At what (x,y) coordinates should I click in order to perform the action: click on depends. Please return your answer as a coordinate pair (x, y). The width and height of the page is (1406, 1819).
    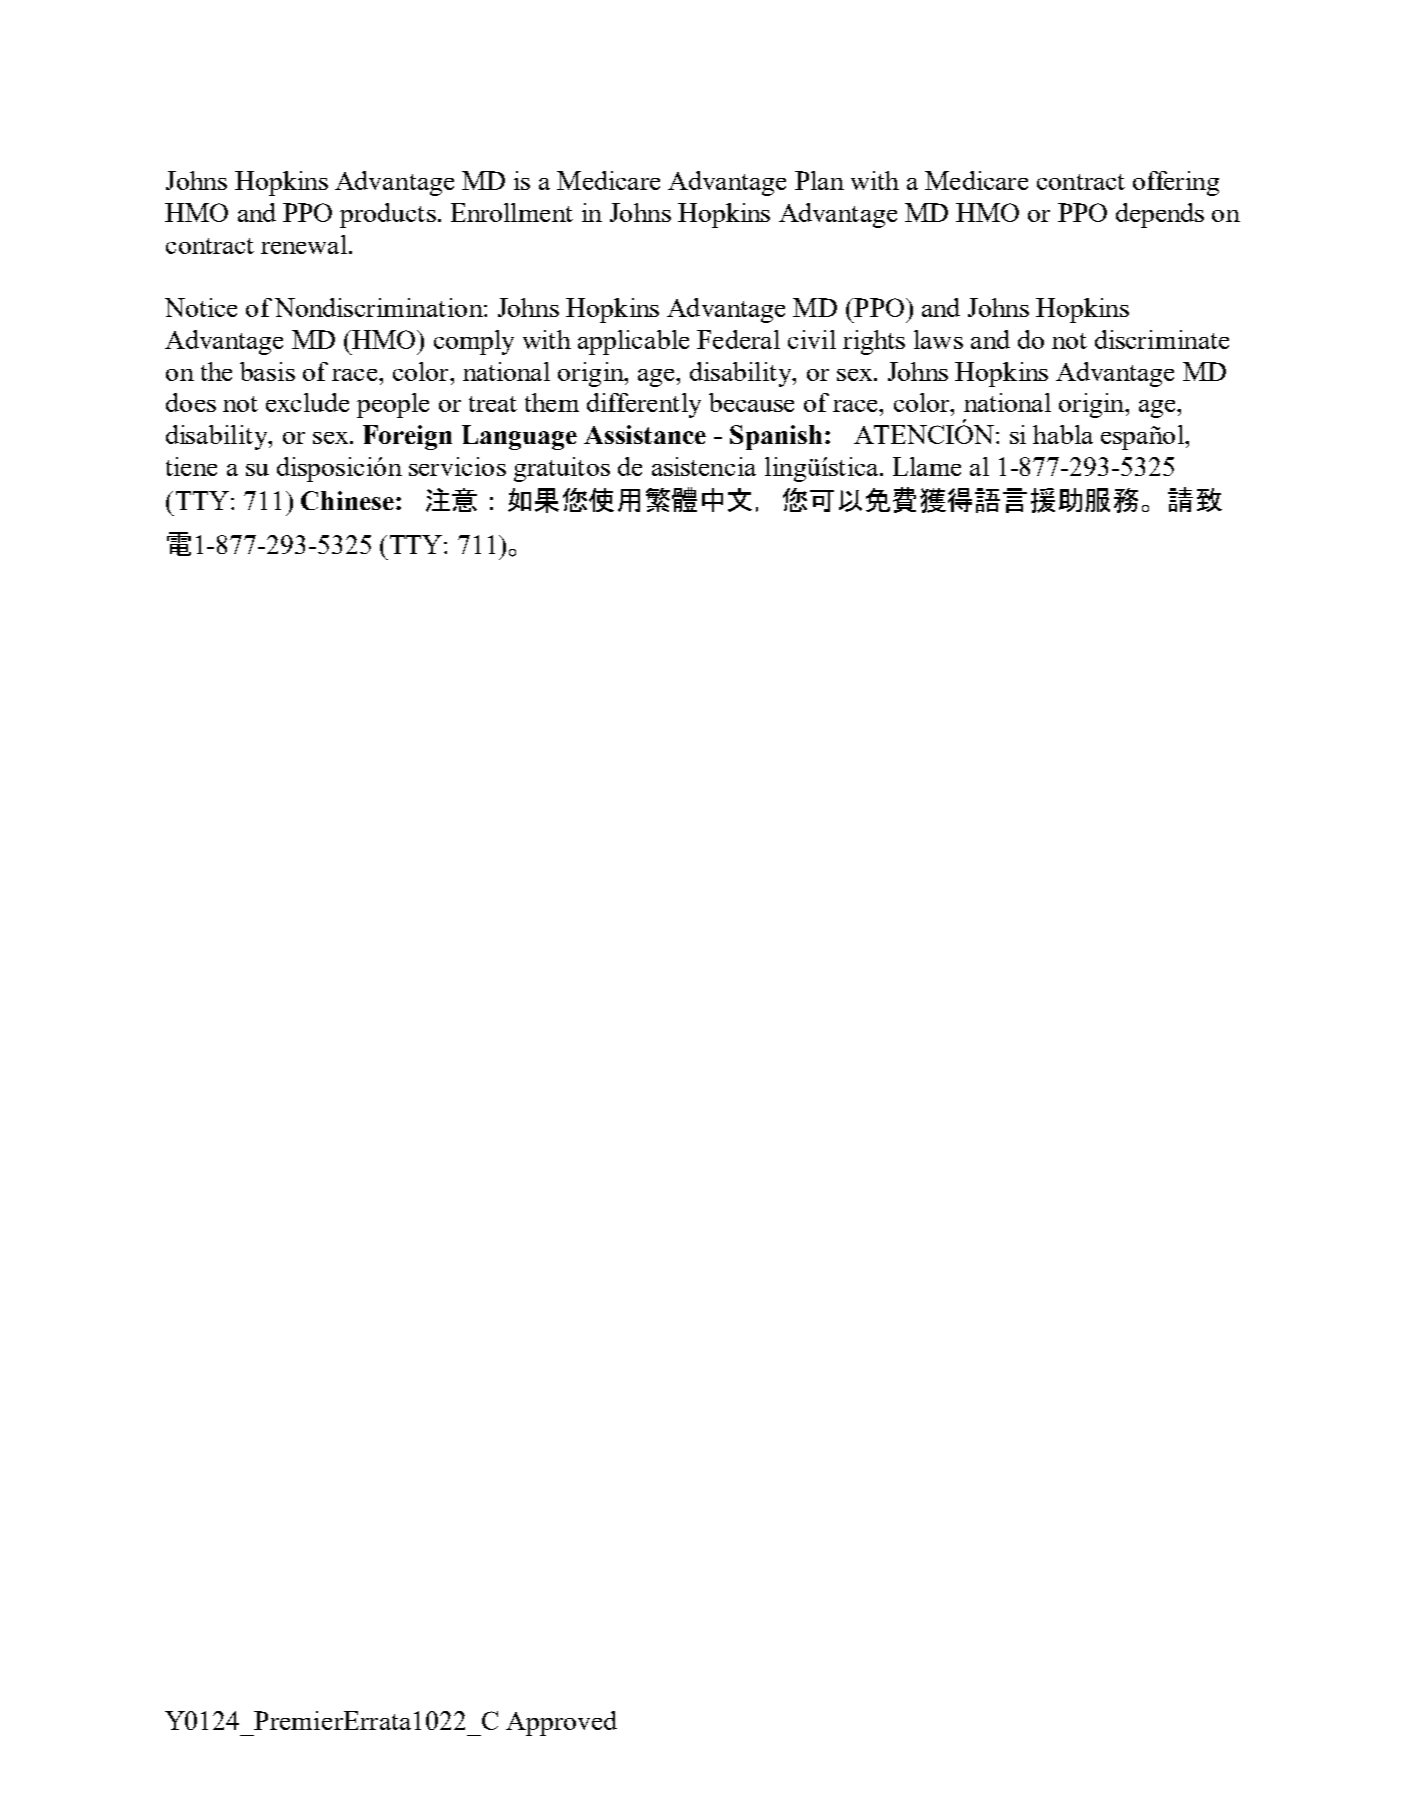
    Looking at the image, I should click on (1160, 215).
